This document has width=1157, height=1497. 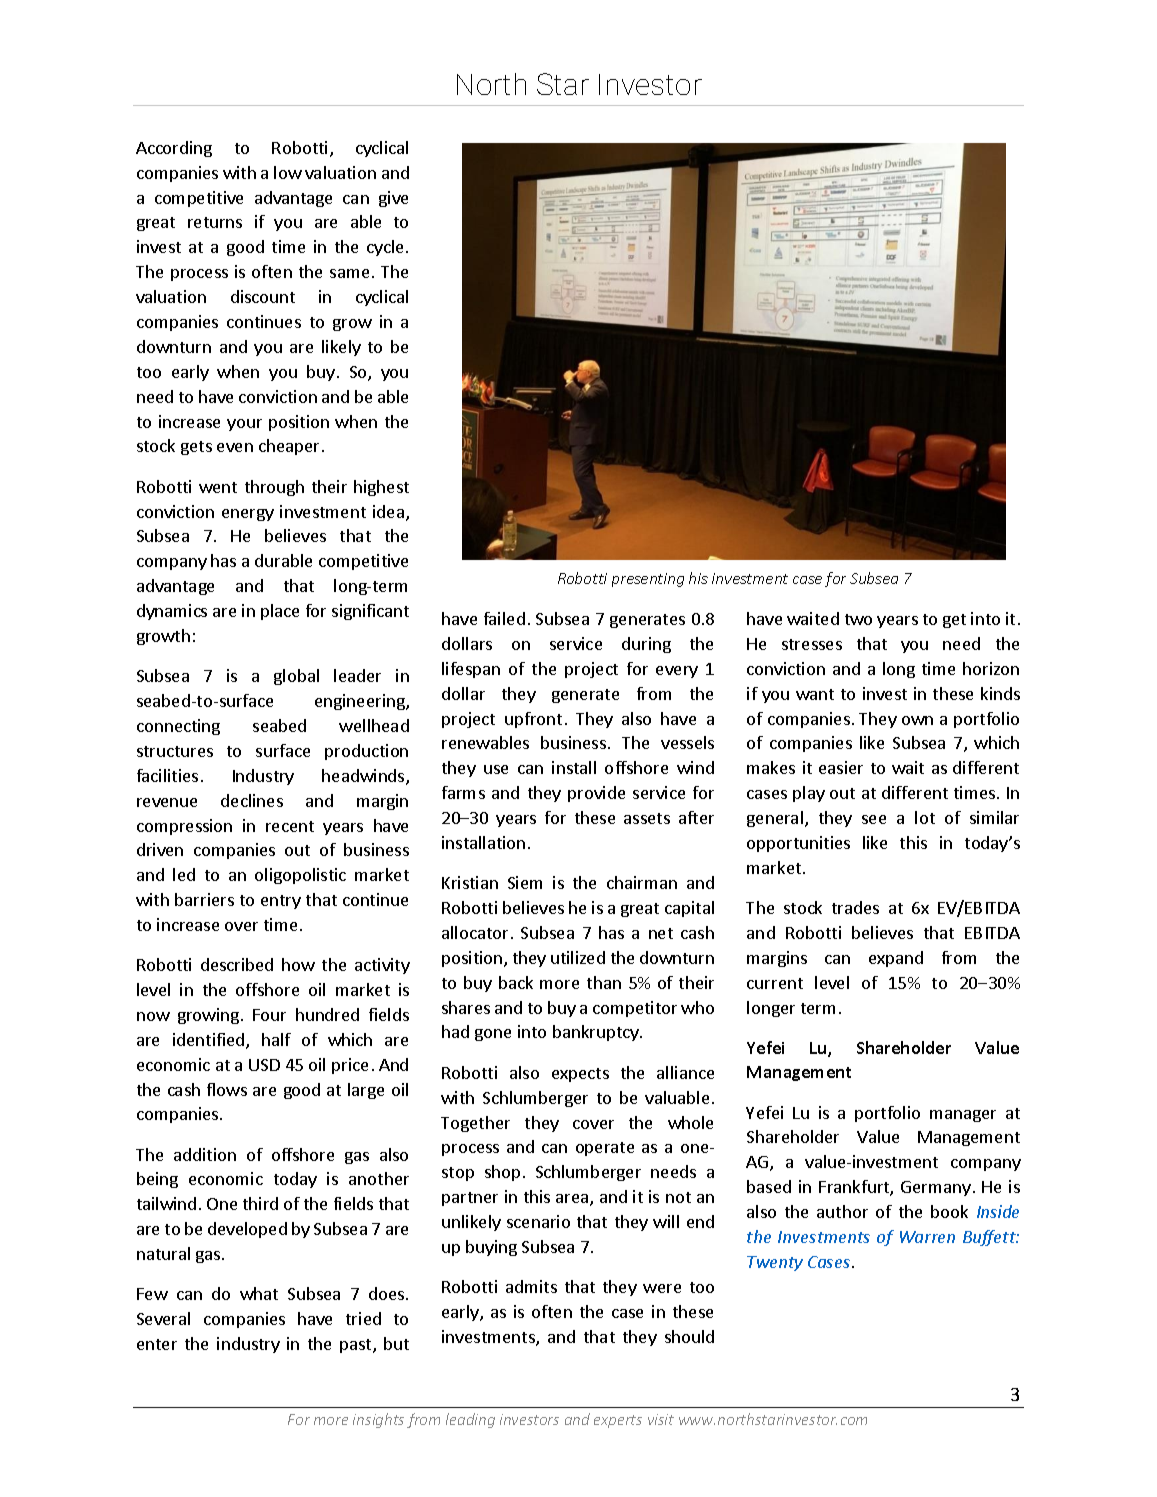 I want to click on stresses, so click(x=812, y=644).
